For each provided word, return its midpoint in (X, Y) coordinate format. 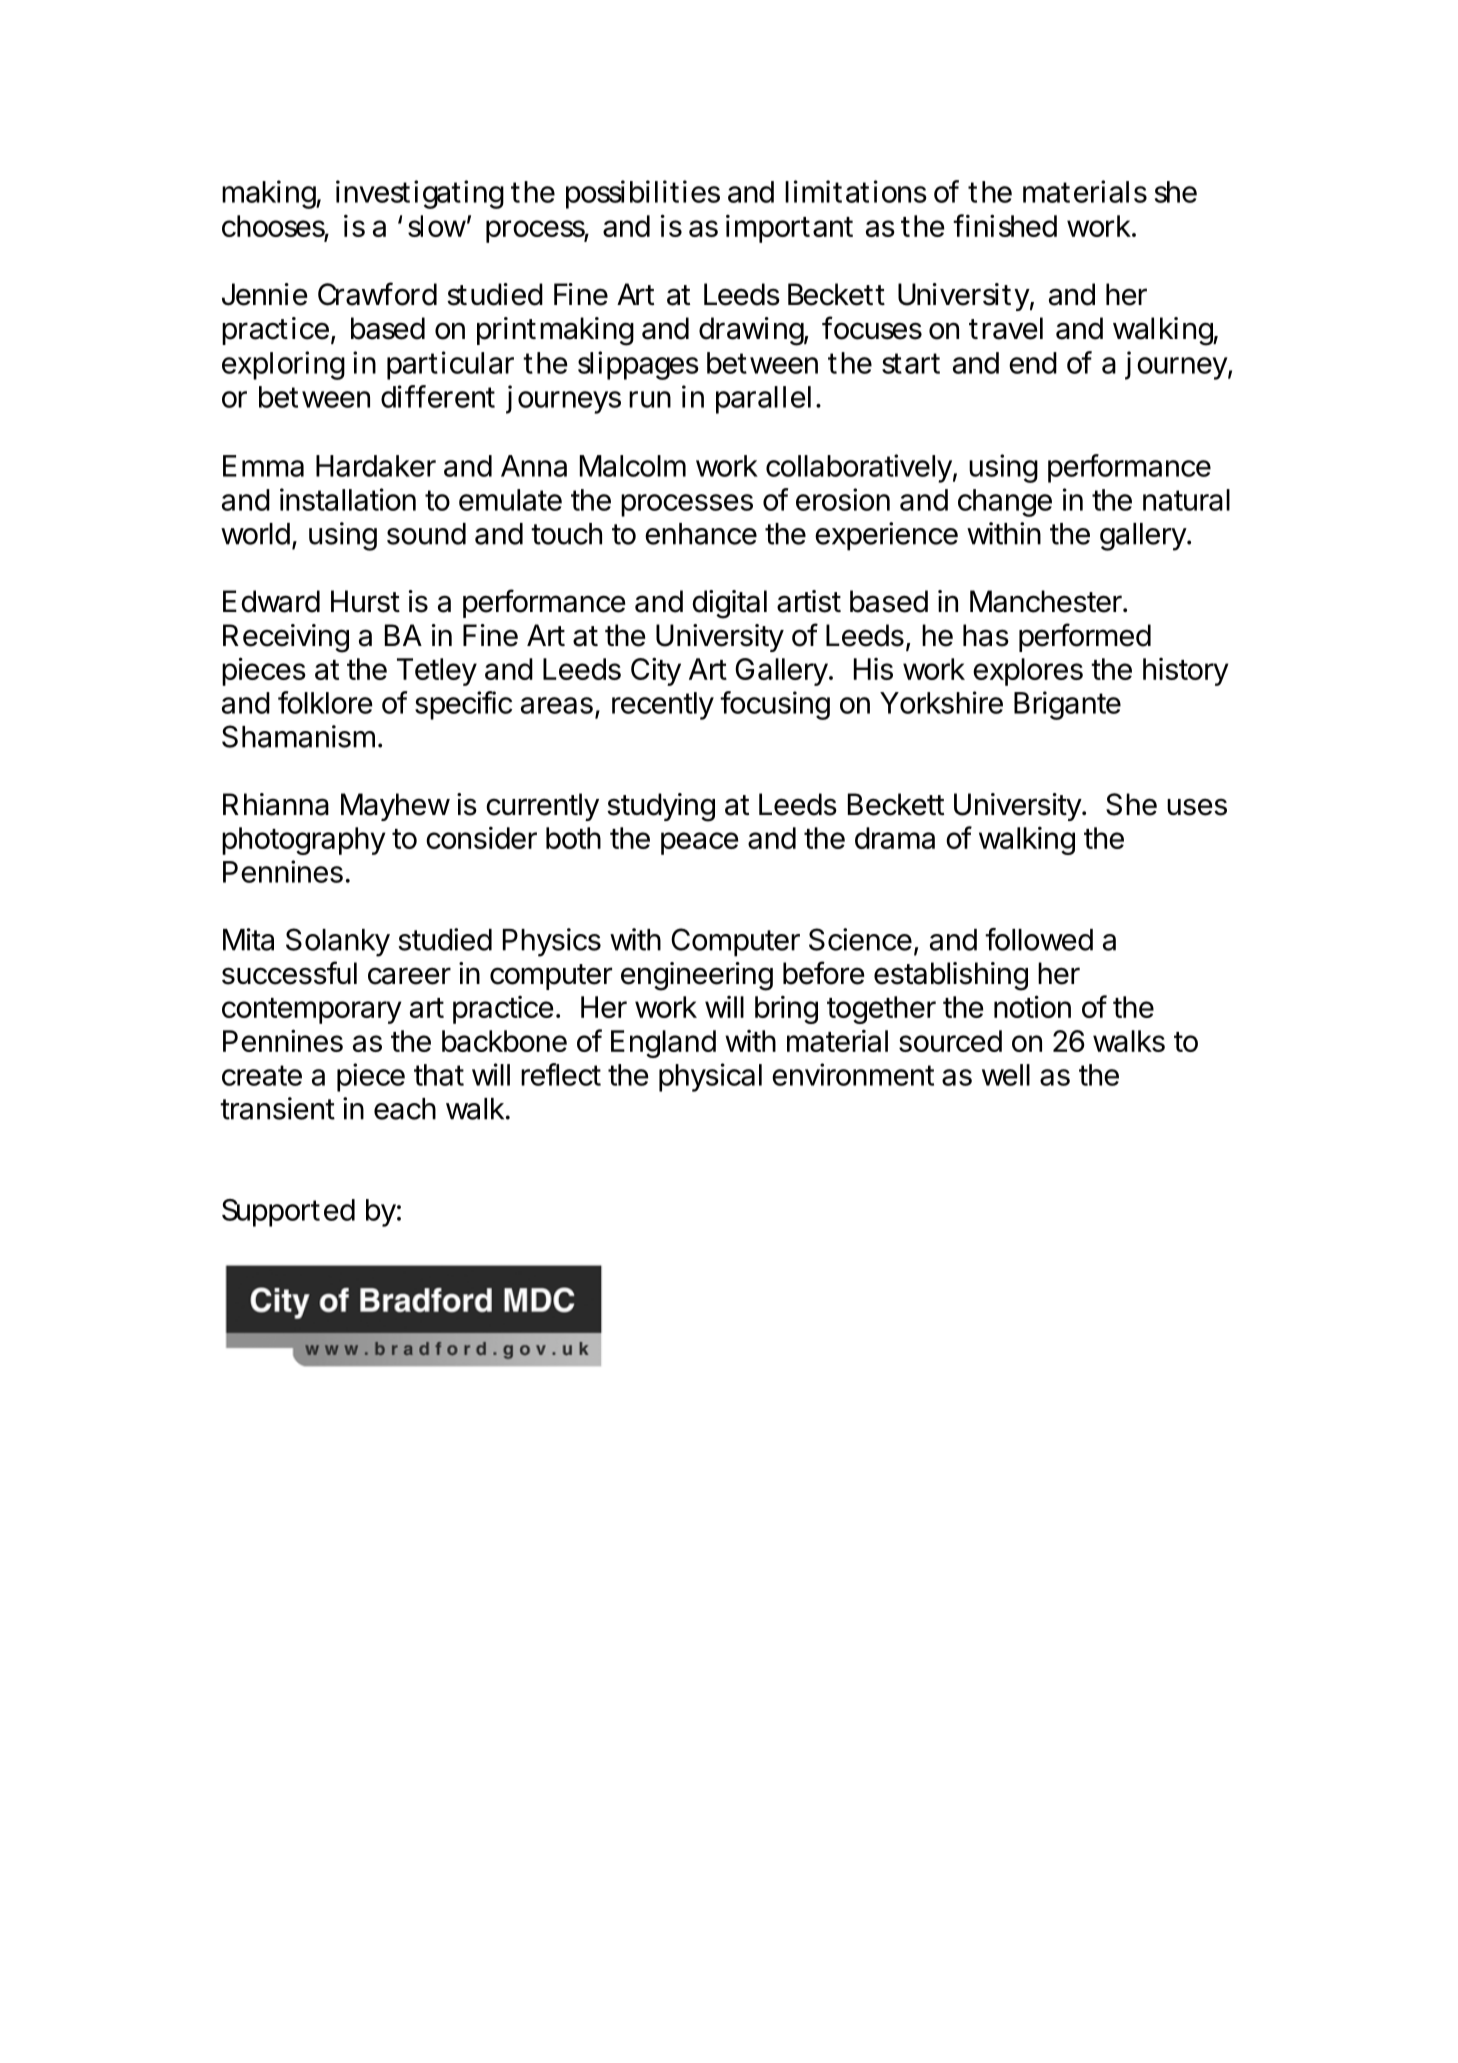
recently (663, 706)
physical (710, 1077)
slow (439, 226)
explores (1028, 672)
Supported (288, 1213)
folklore (325, 702)
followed (1039, 939)
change (1005, 503)
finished (1005, 225)
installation (348, 499)
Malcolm (633, 466)
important (789, 228)
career (409, 976)
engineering (697, 976)
